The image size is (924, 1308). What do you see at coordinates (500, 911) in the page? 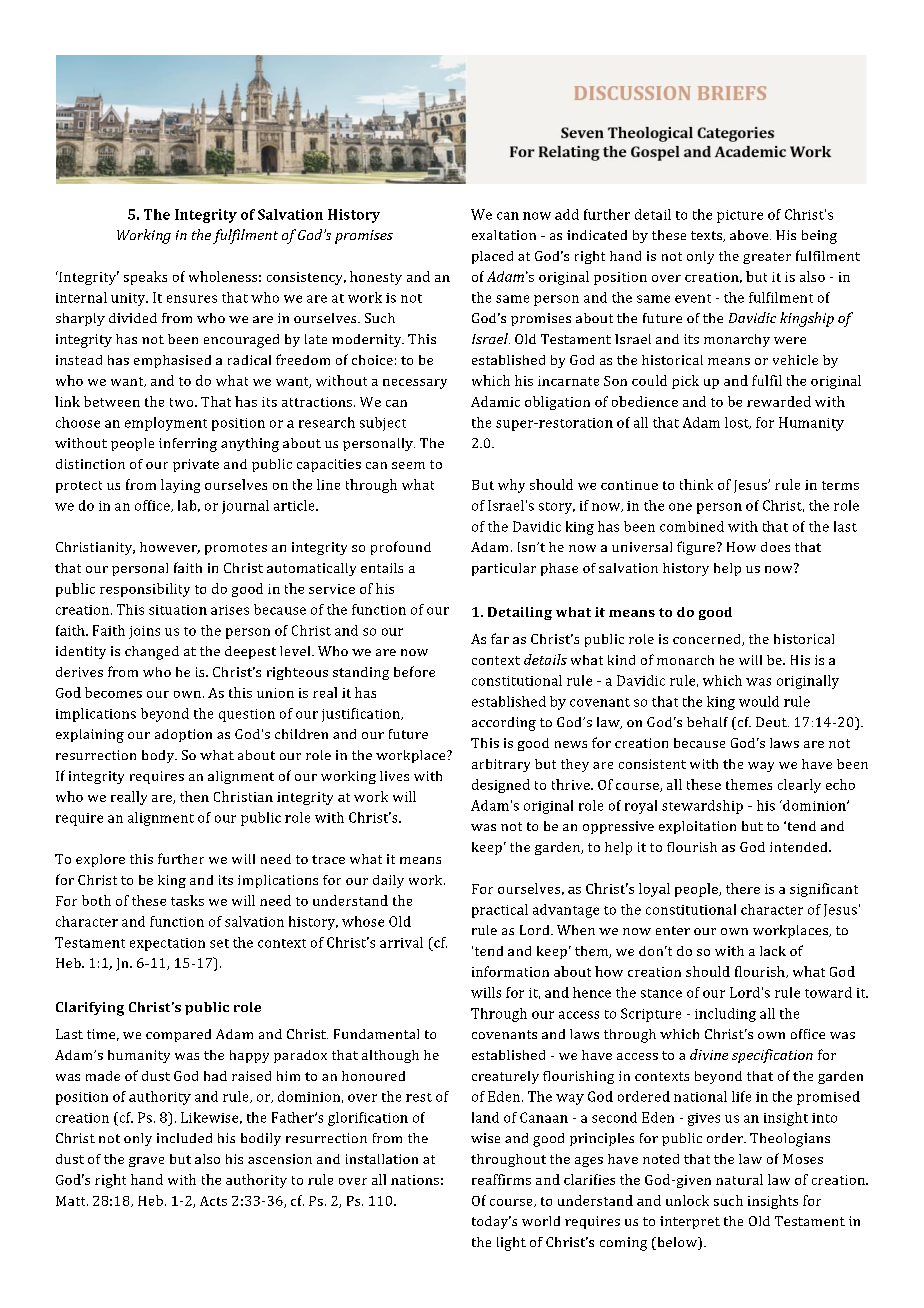
I see `practical` at bounding box center [500, 911].
